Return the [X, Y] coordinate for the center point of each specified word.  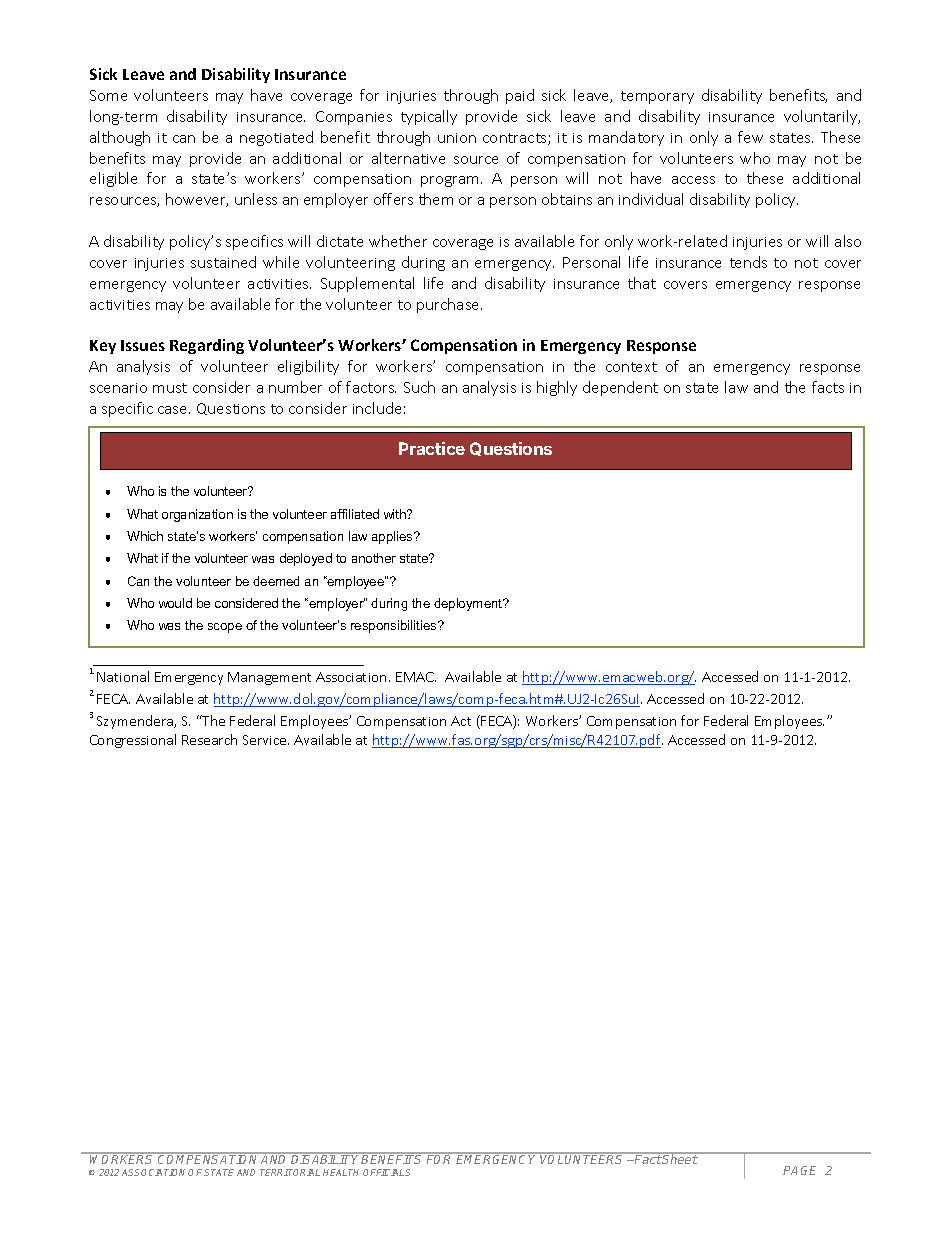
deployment [469, 604]
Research [209, 739]
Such [419, 387]
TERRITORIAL [290, 1172]
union [457, 138]
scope [225, 628]
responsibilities [395, 626]
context [631, 367]
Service [266, 740]
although [120, 138]
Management [269, 678]
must [170, 388]
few [750, 137]
